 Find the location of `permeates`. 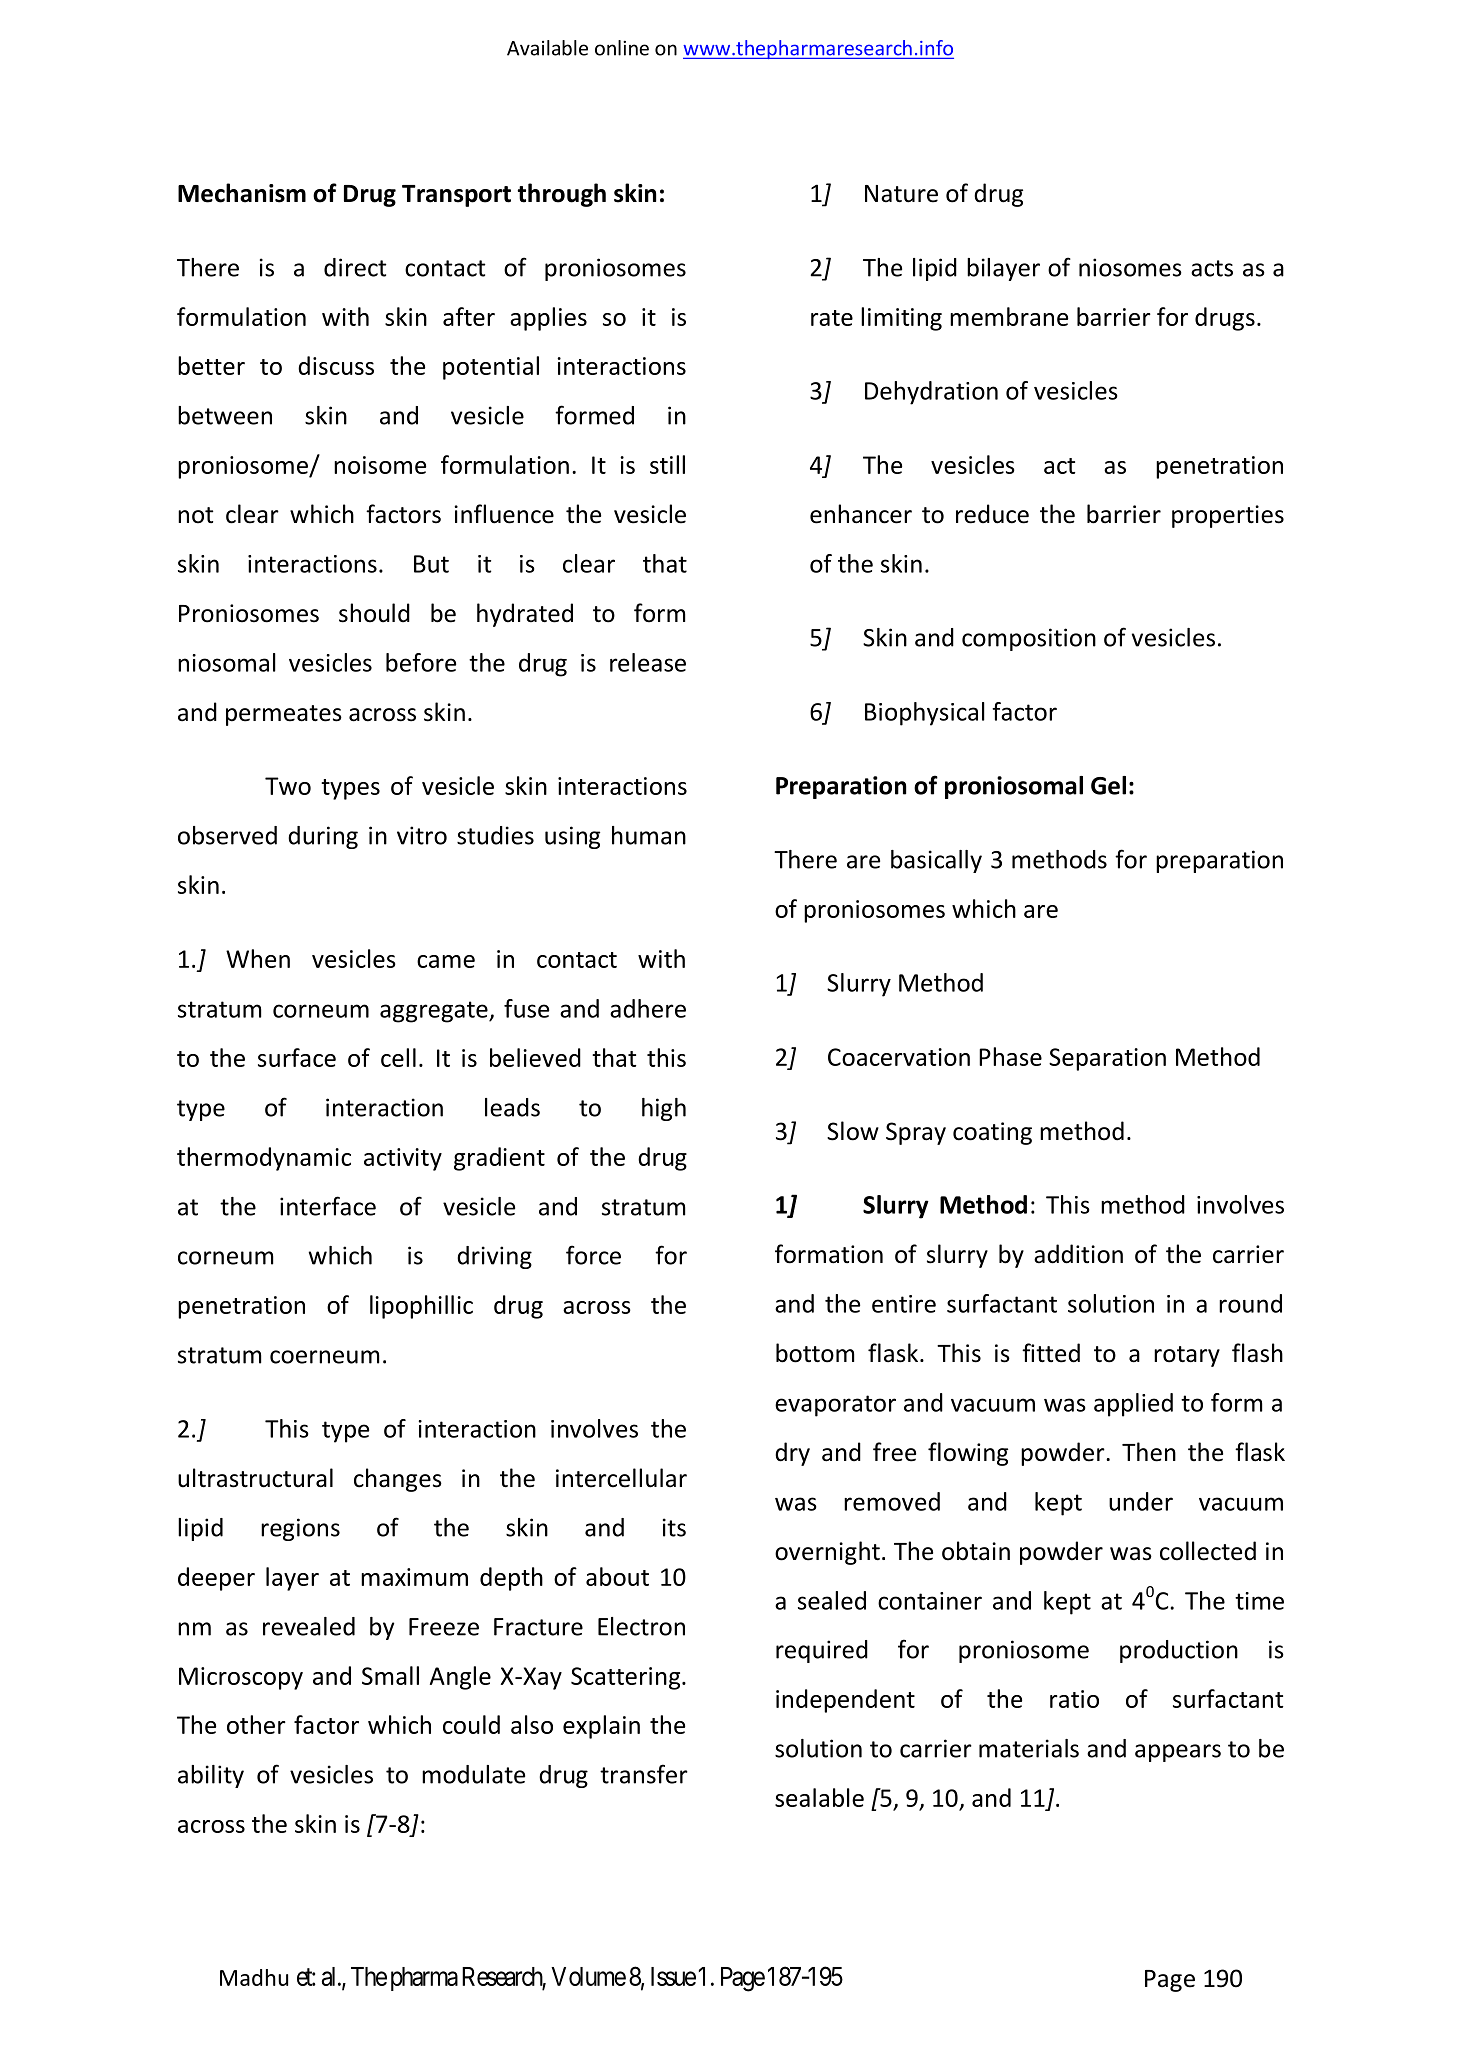

permeates is located at coordinates (284, 715).
